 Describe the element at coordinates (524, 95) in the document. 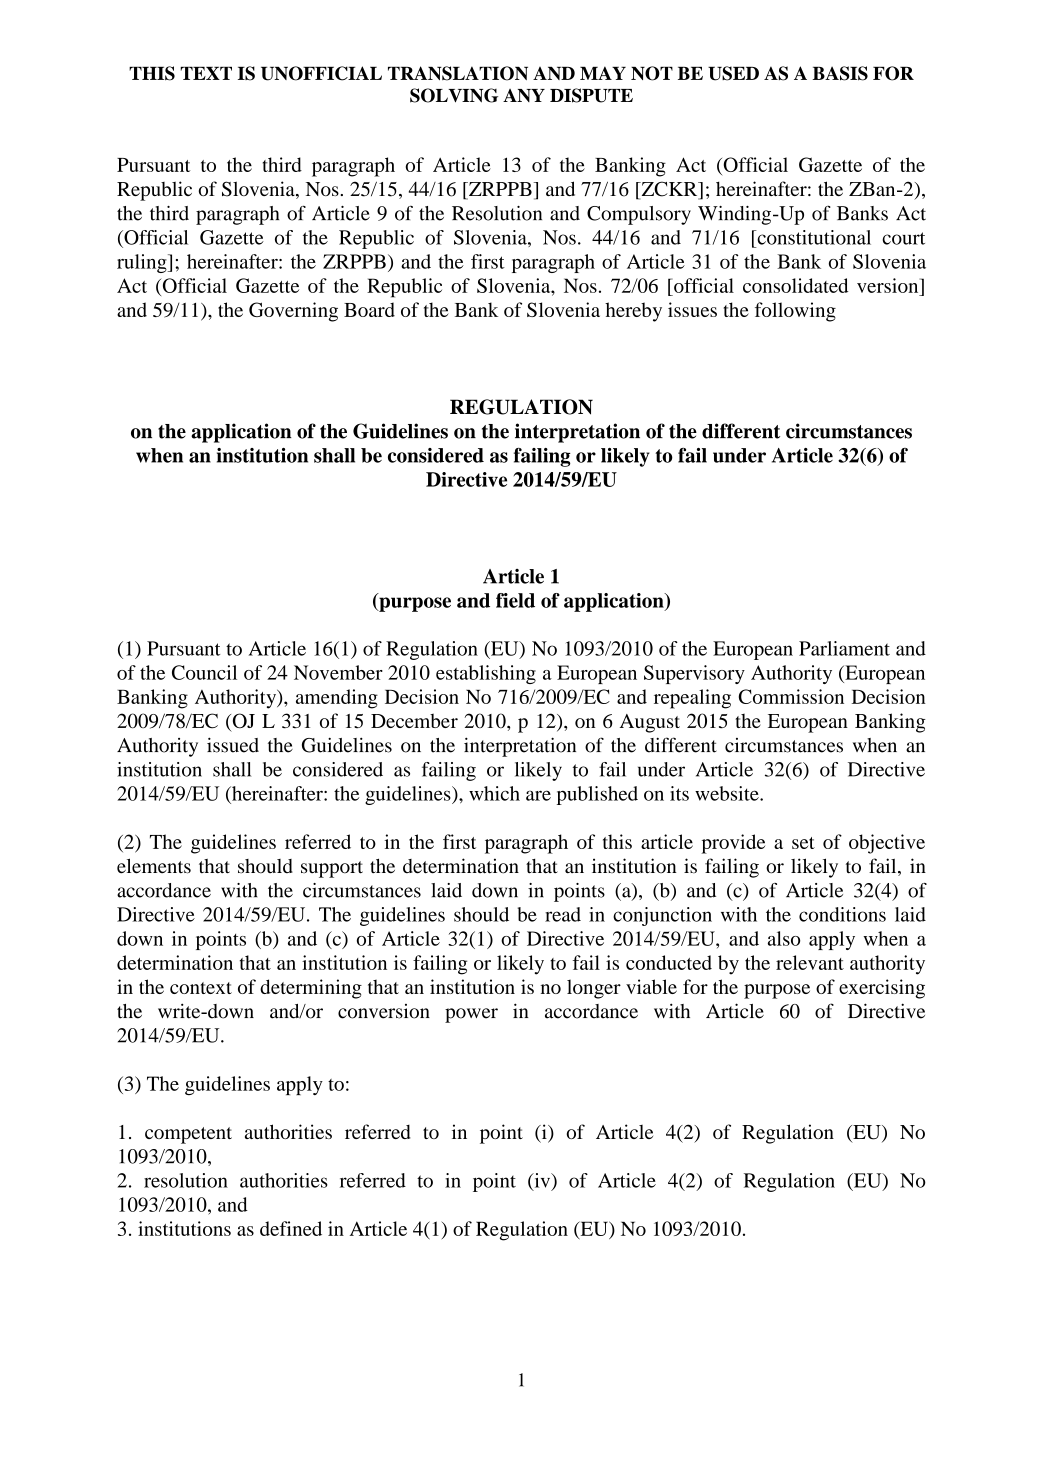

I see `ANY` at that location.
